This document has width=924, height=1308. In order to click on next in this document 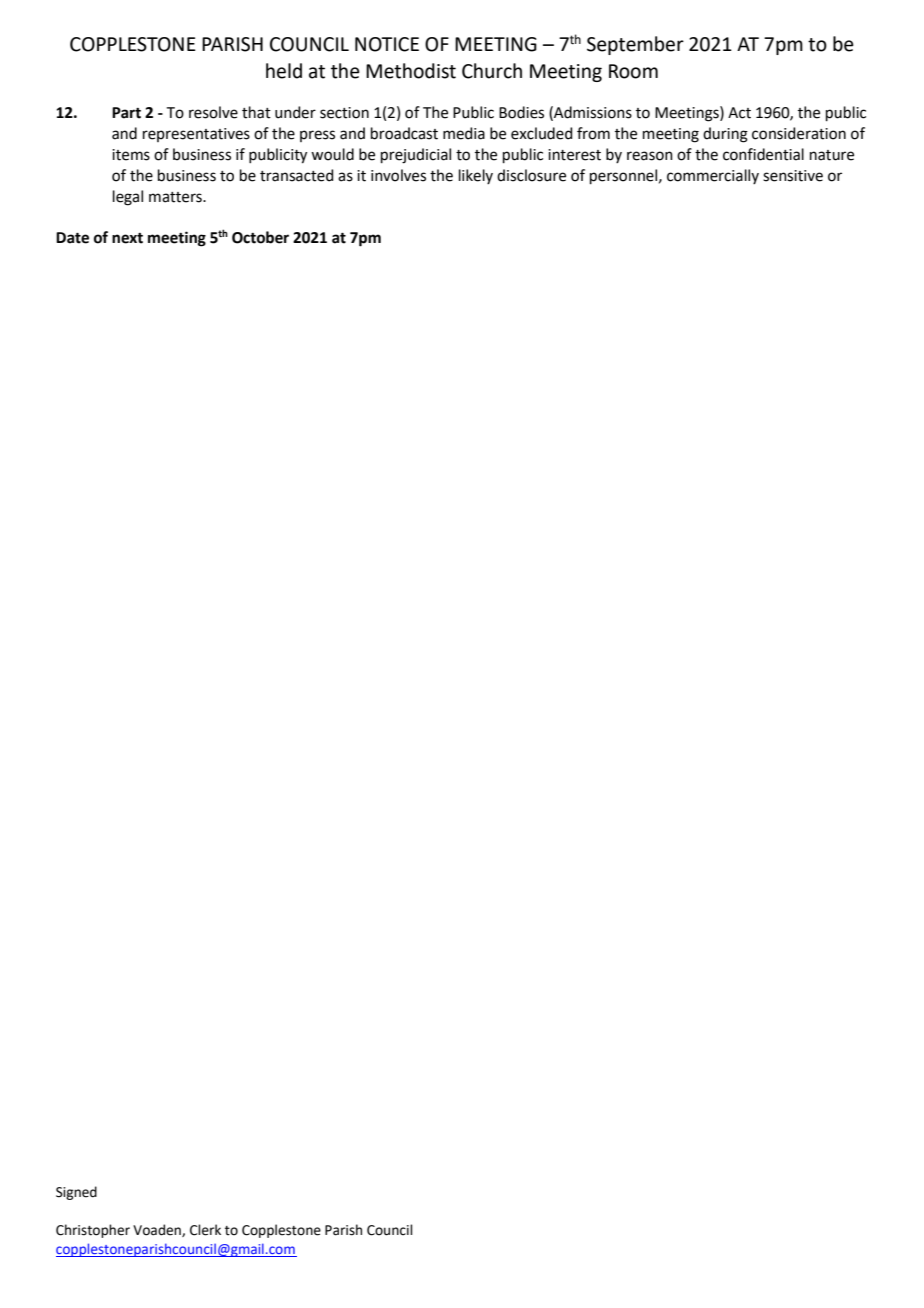, I will do `click(127, 238)`.
